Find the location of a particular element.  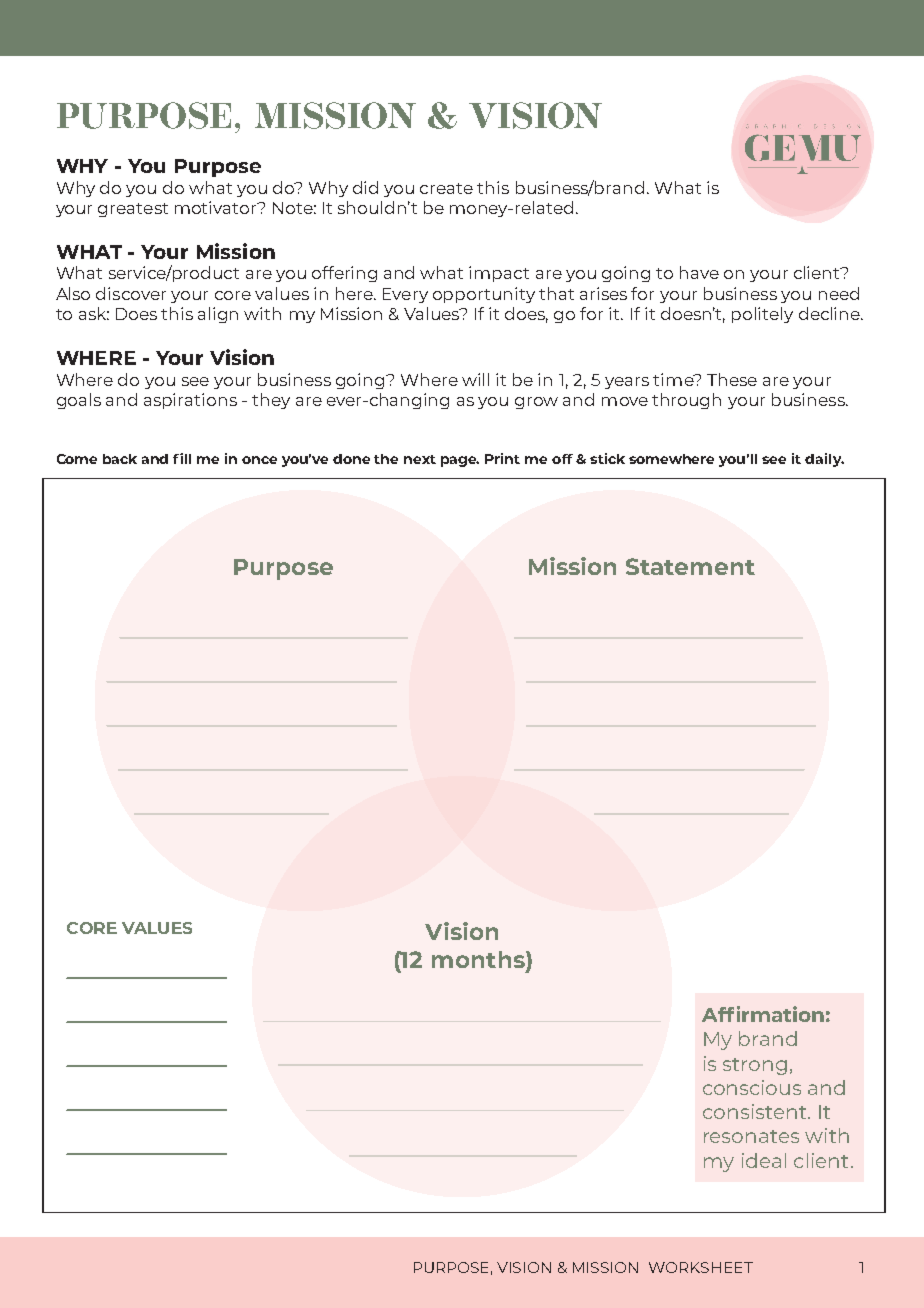

greatest is located at coordinates (133, 210).
